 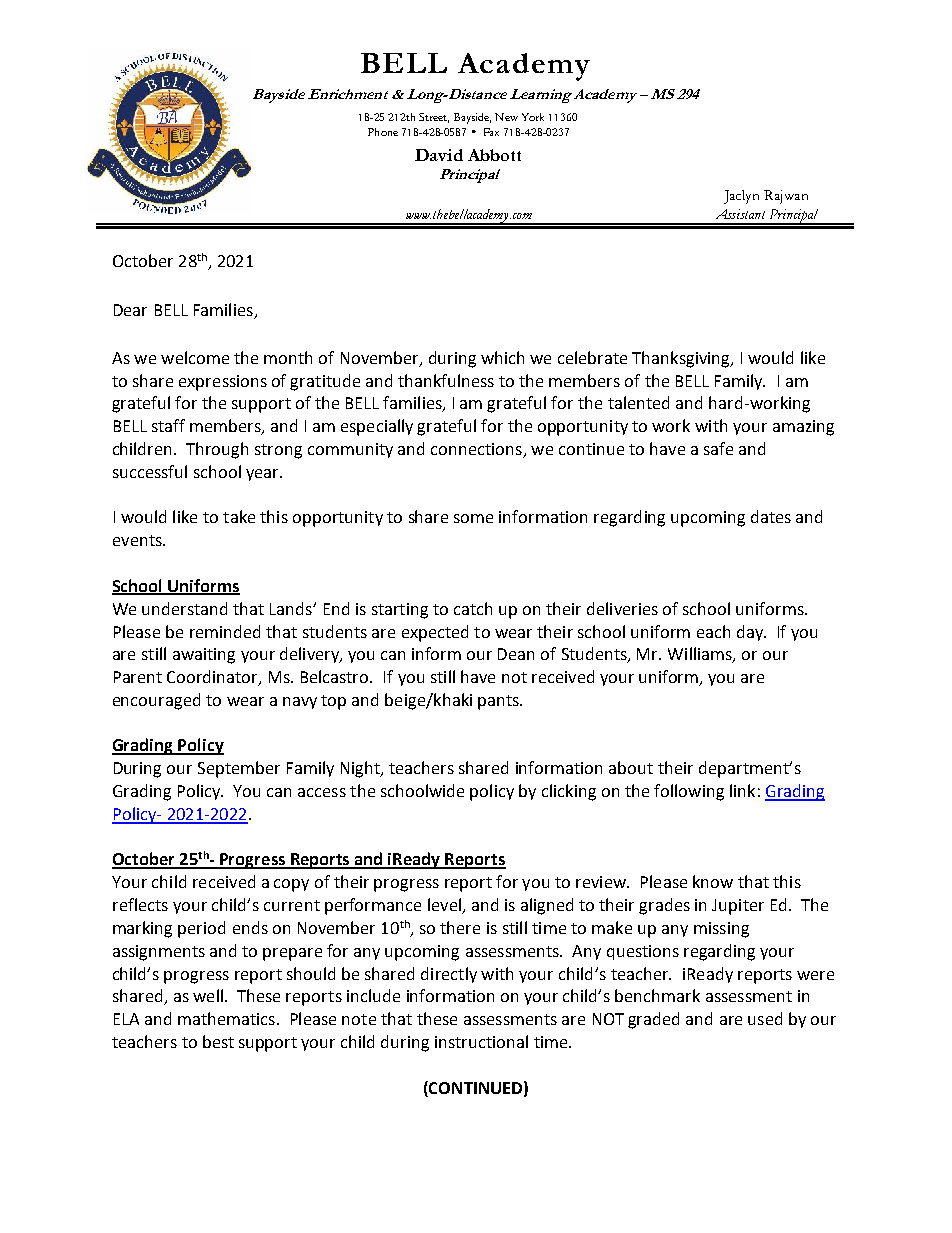 What do you see at coordinates (473, 608) in the image?
I see `catch` at bounding box center [473, 608].
